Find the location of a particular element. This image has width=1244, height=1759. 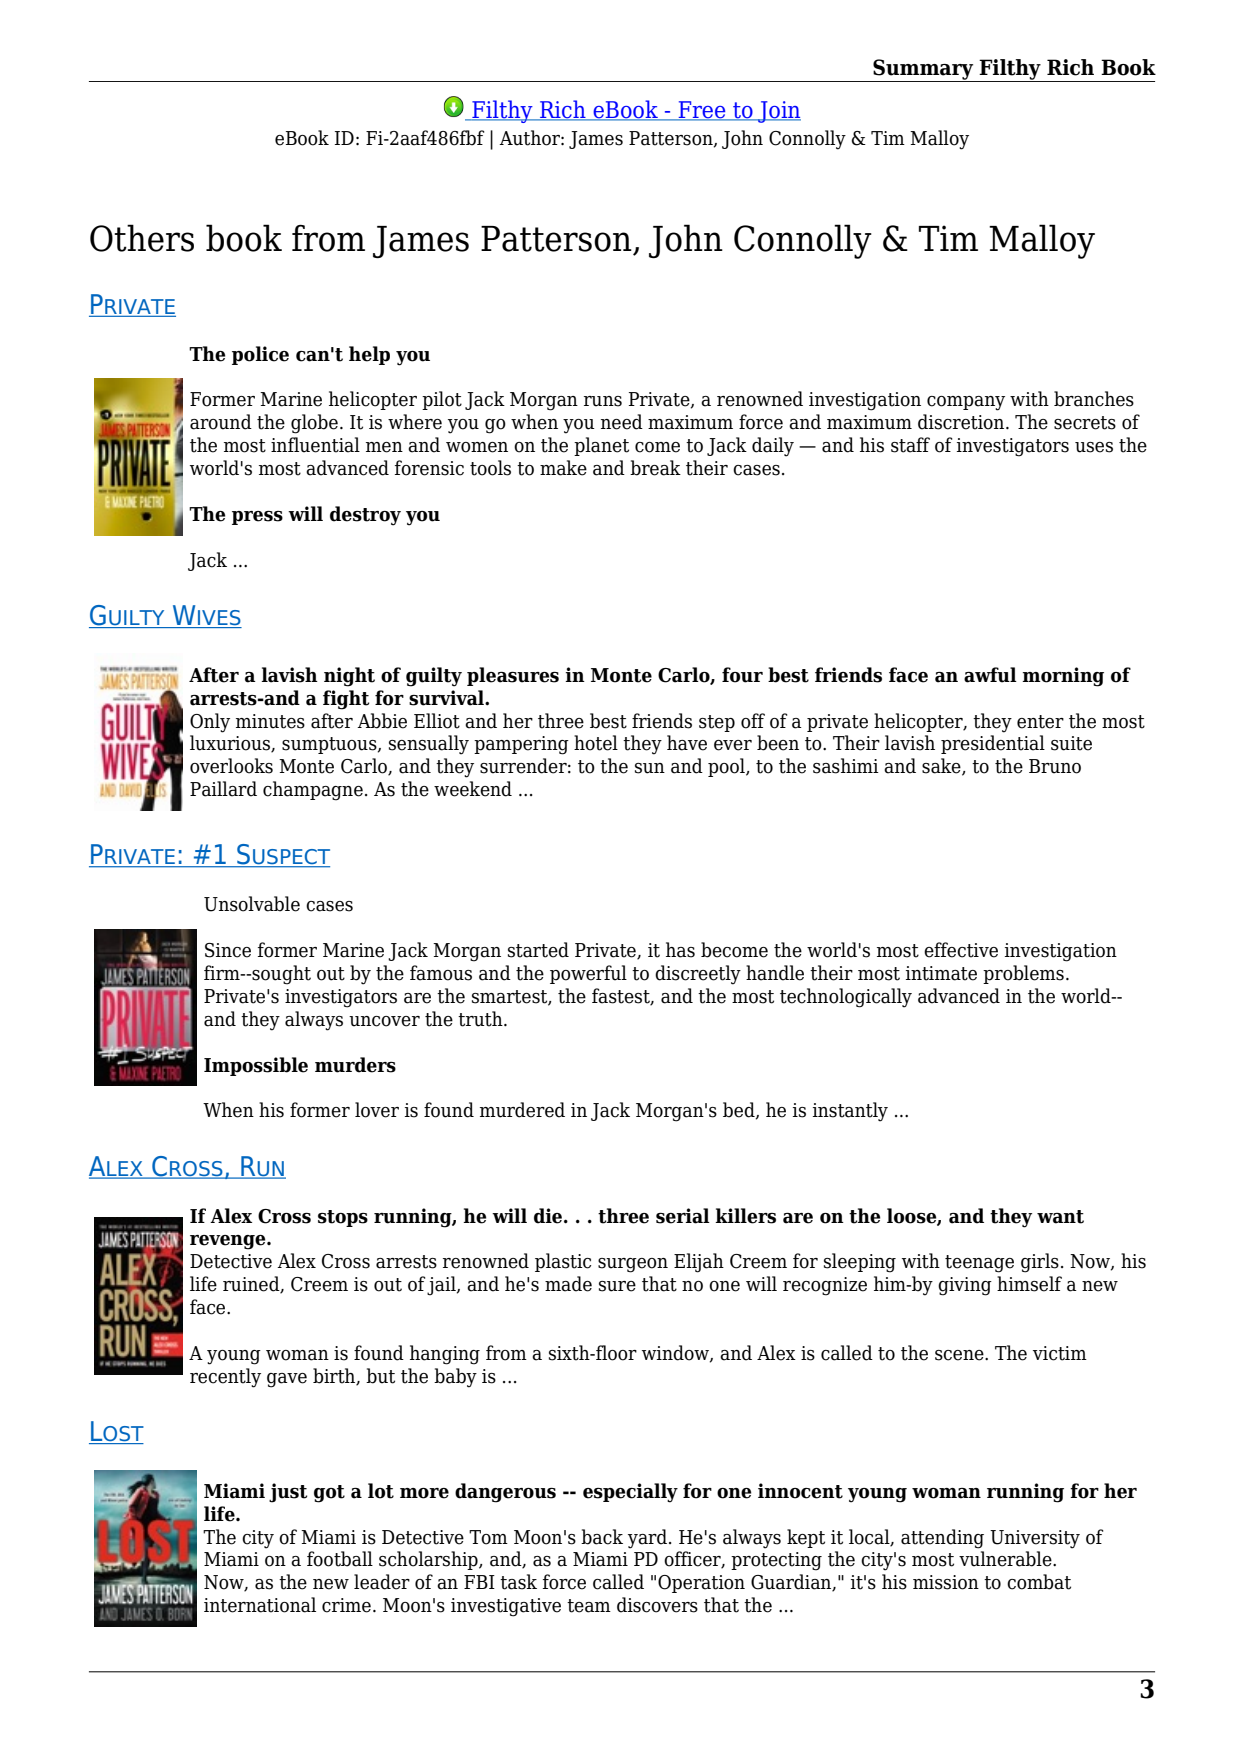

Paillard is located at coordinates (223, 789).
